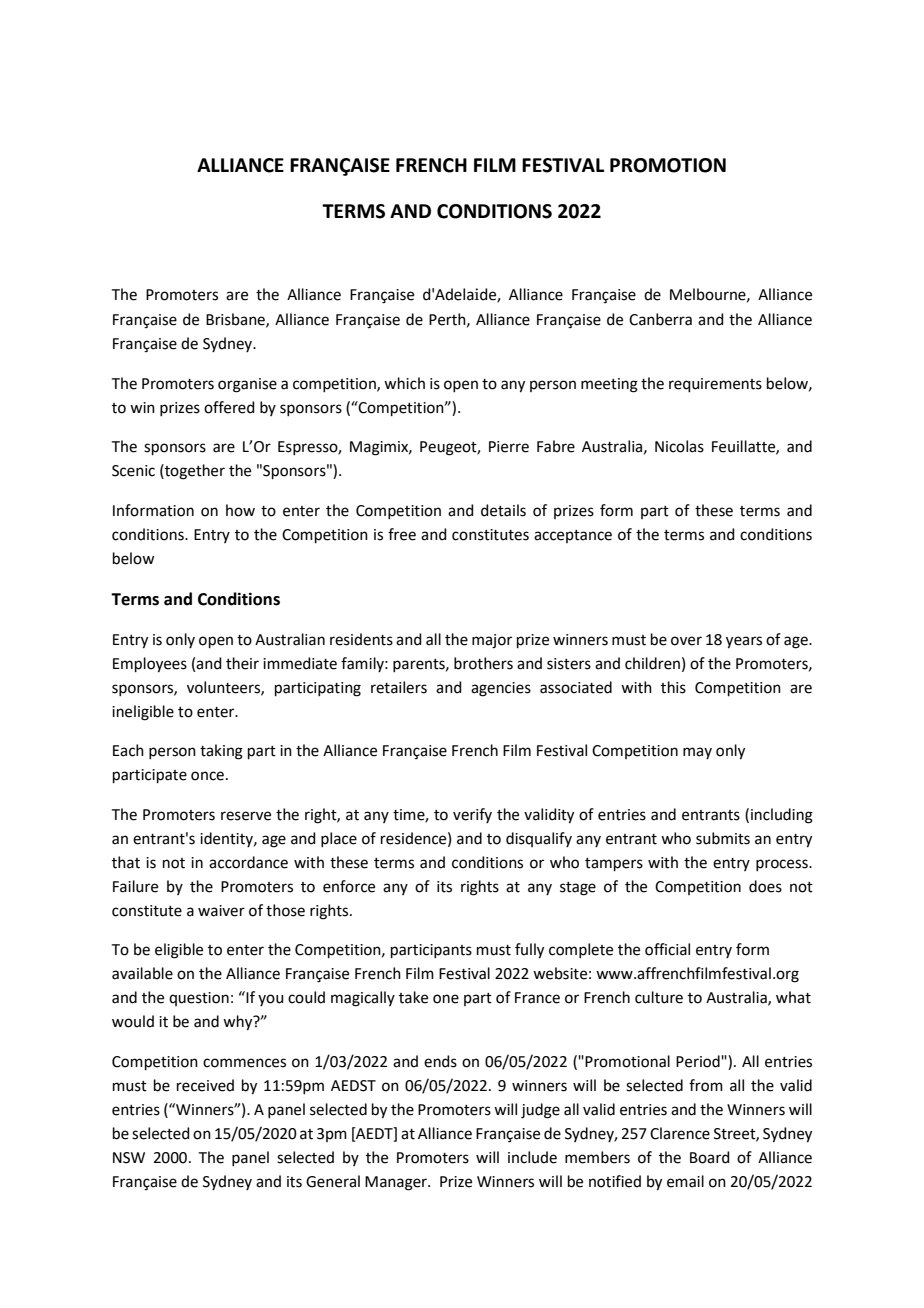 This screenshot has height=1308, width=924. I want to click on fully, so click(529, 951).
